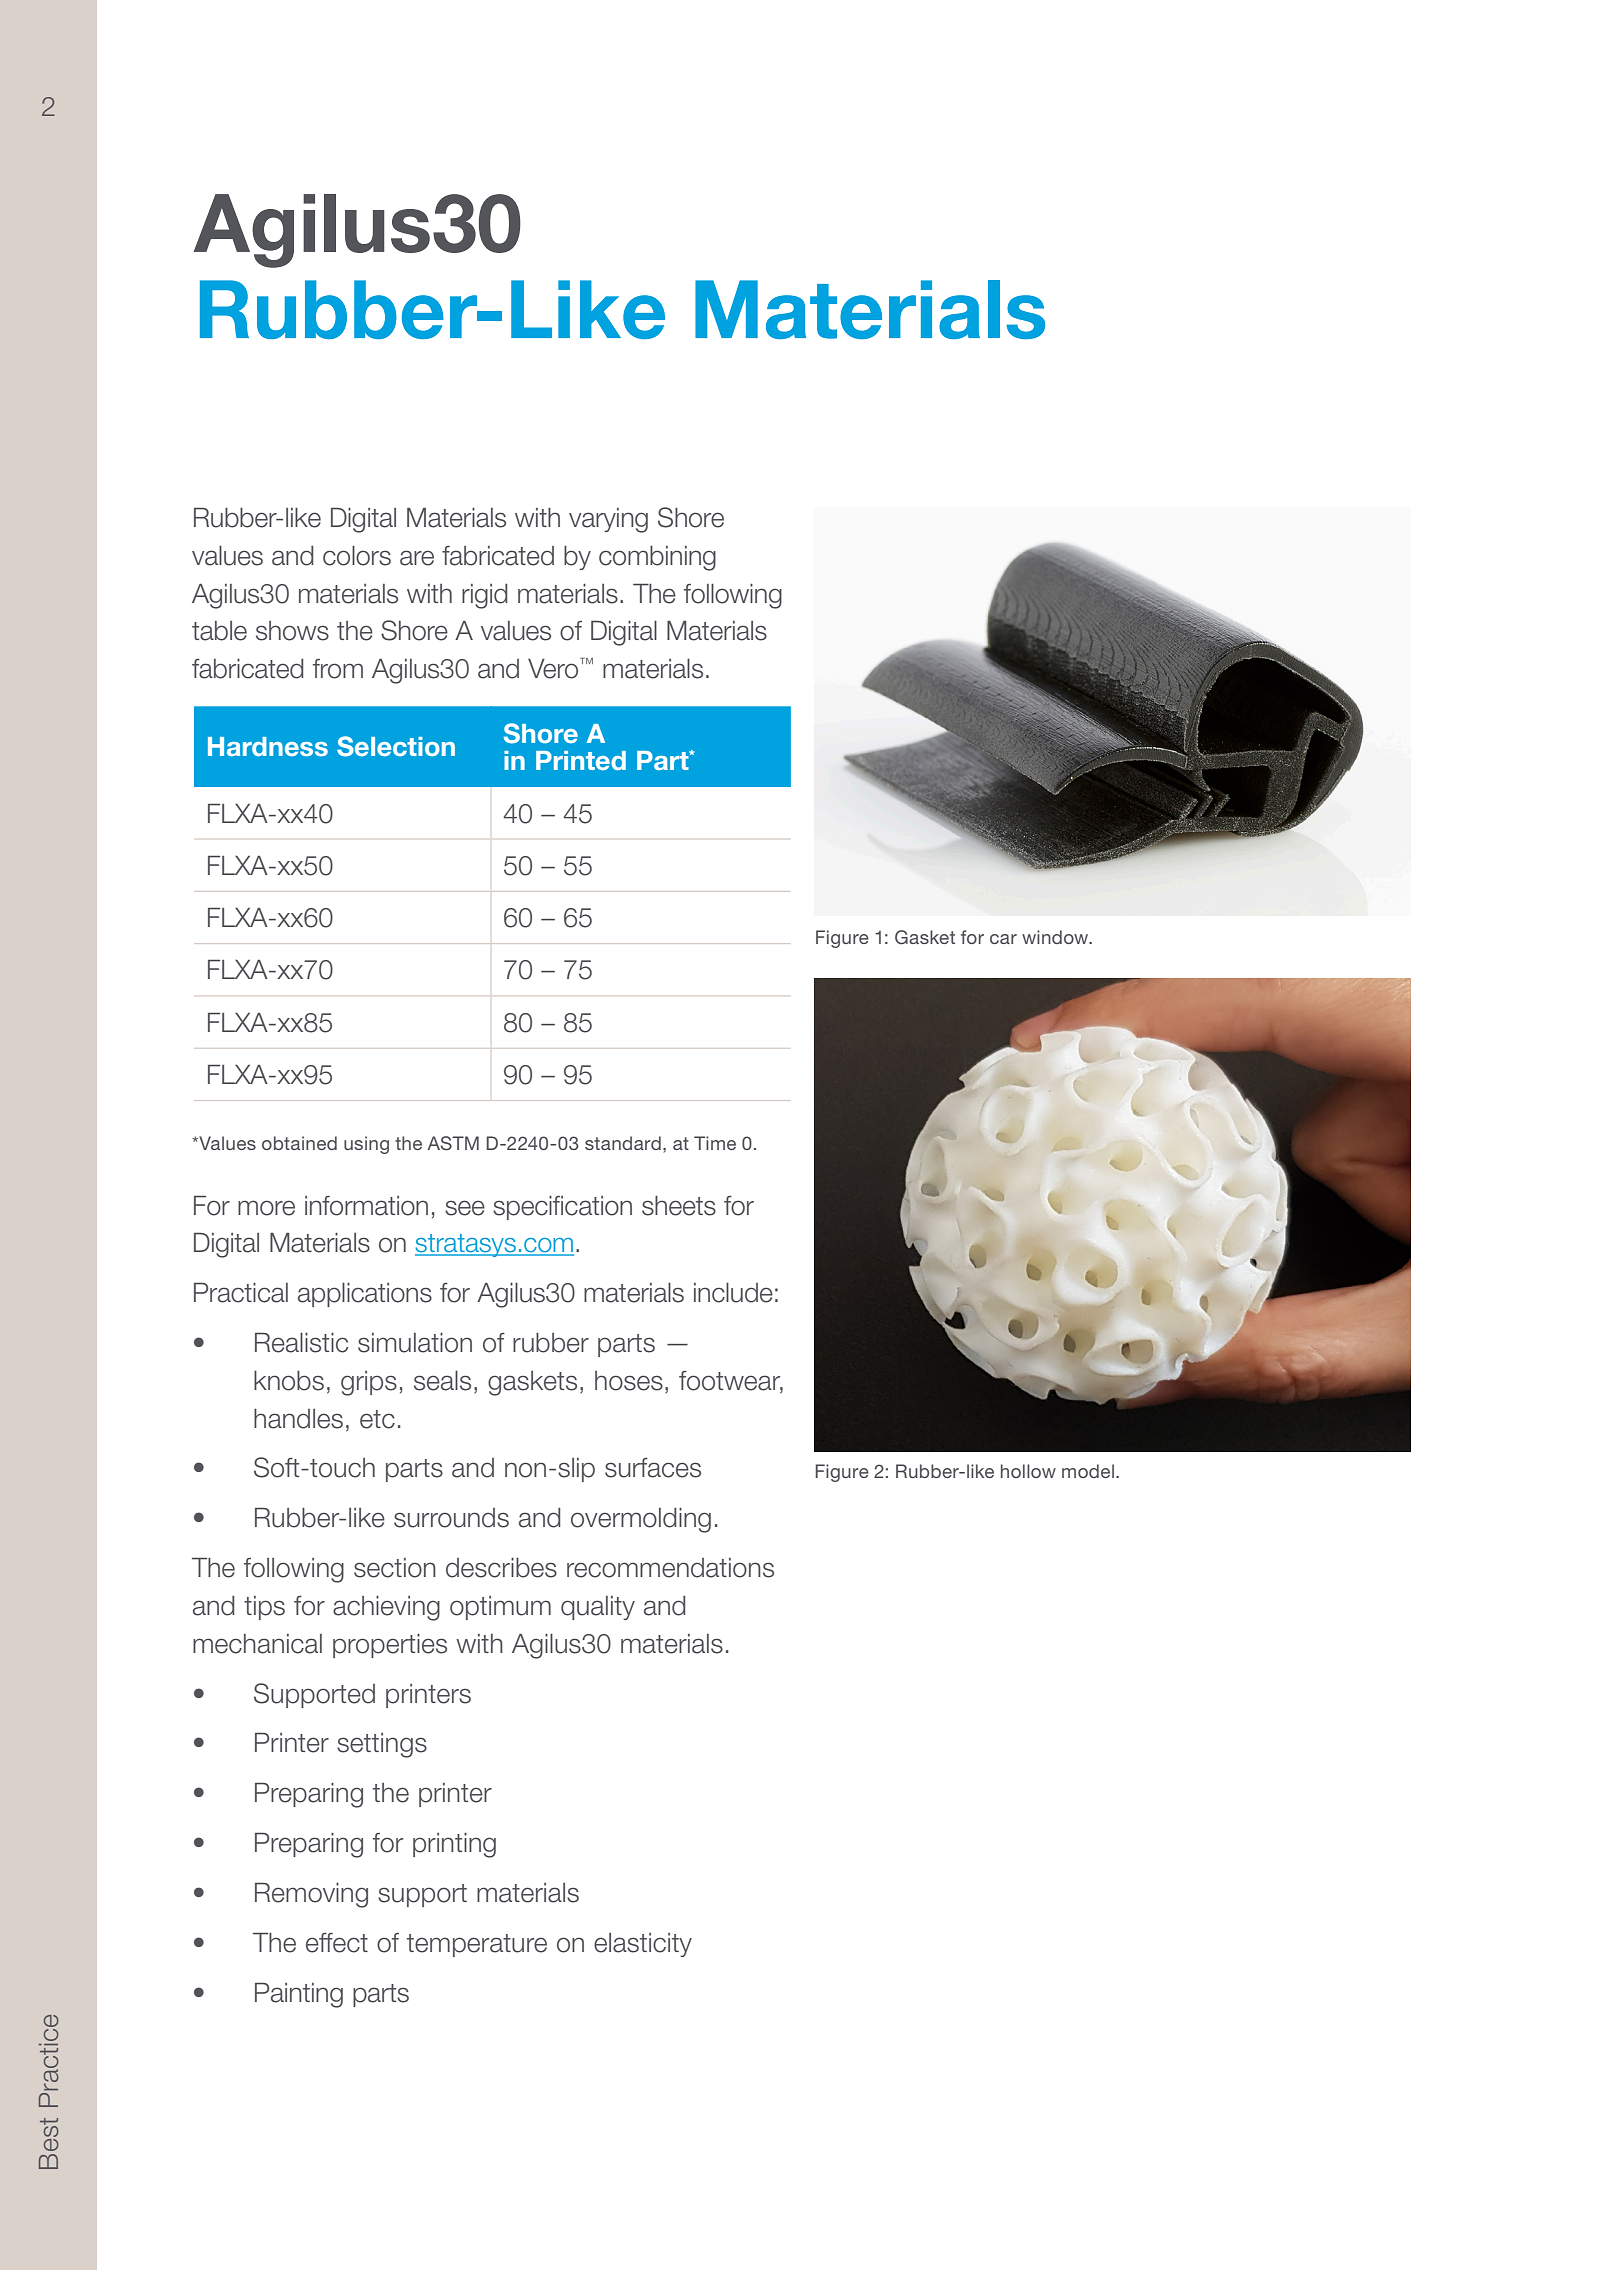  Describe the element at coordinates (608, 520) in the image. I see `varying` at that location.
